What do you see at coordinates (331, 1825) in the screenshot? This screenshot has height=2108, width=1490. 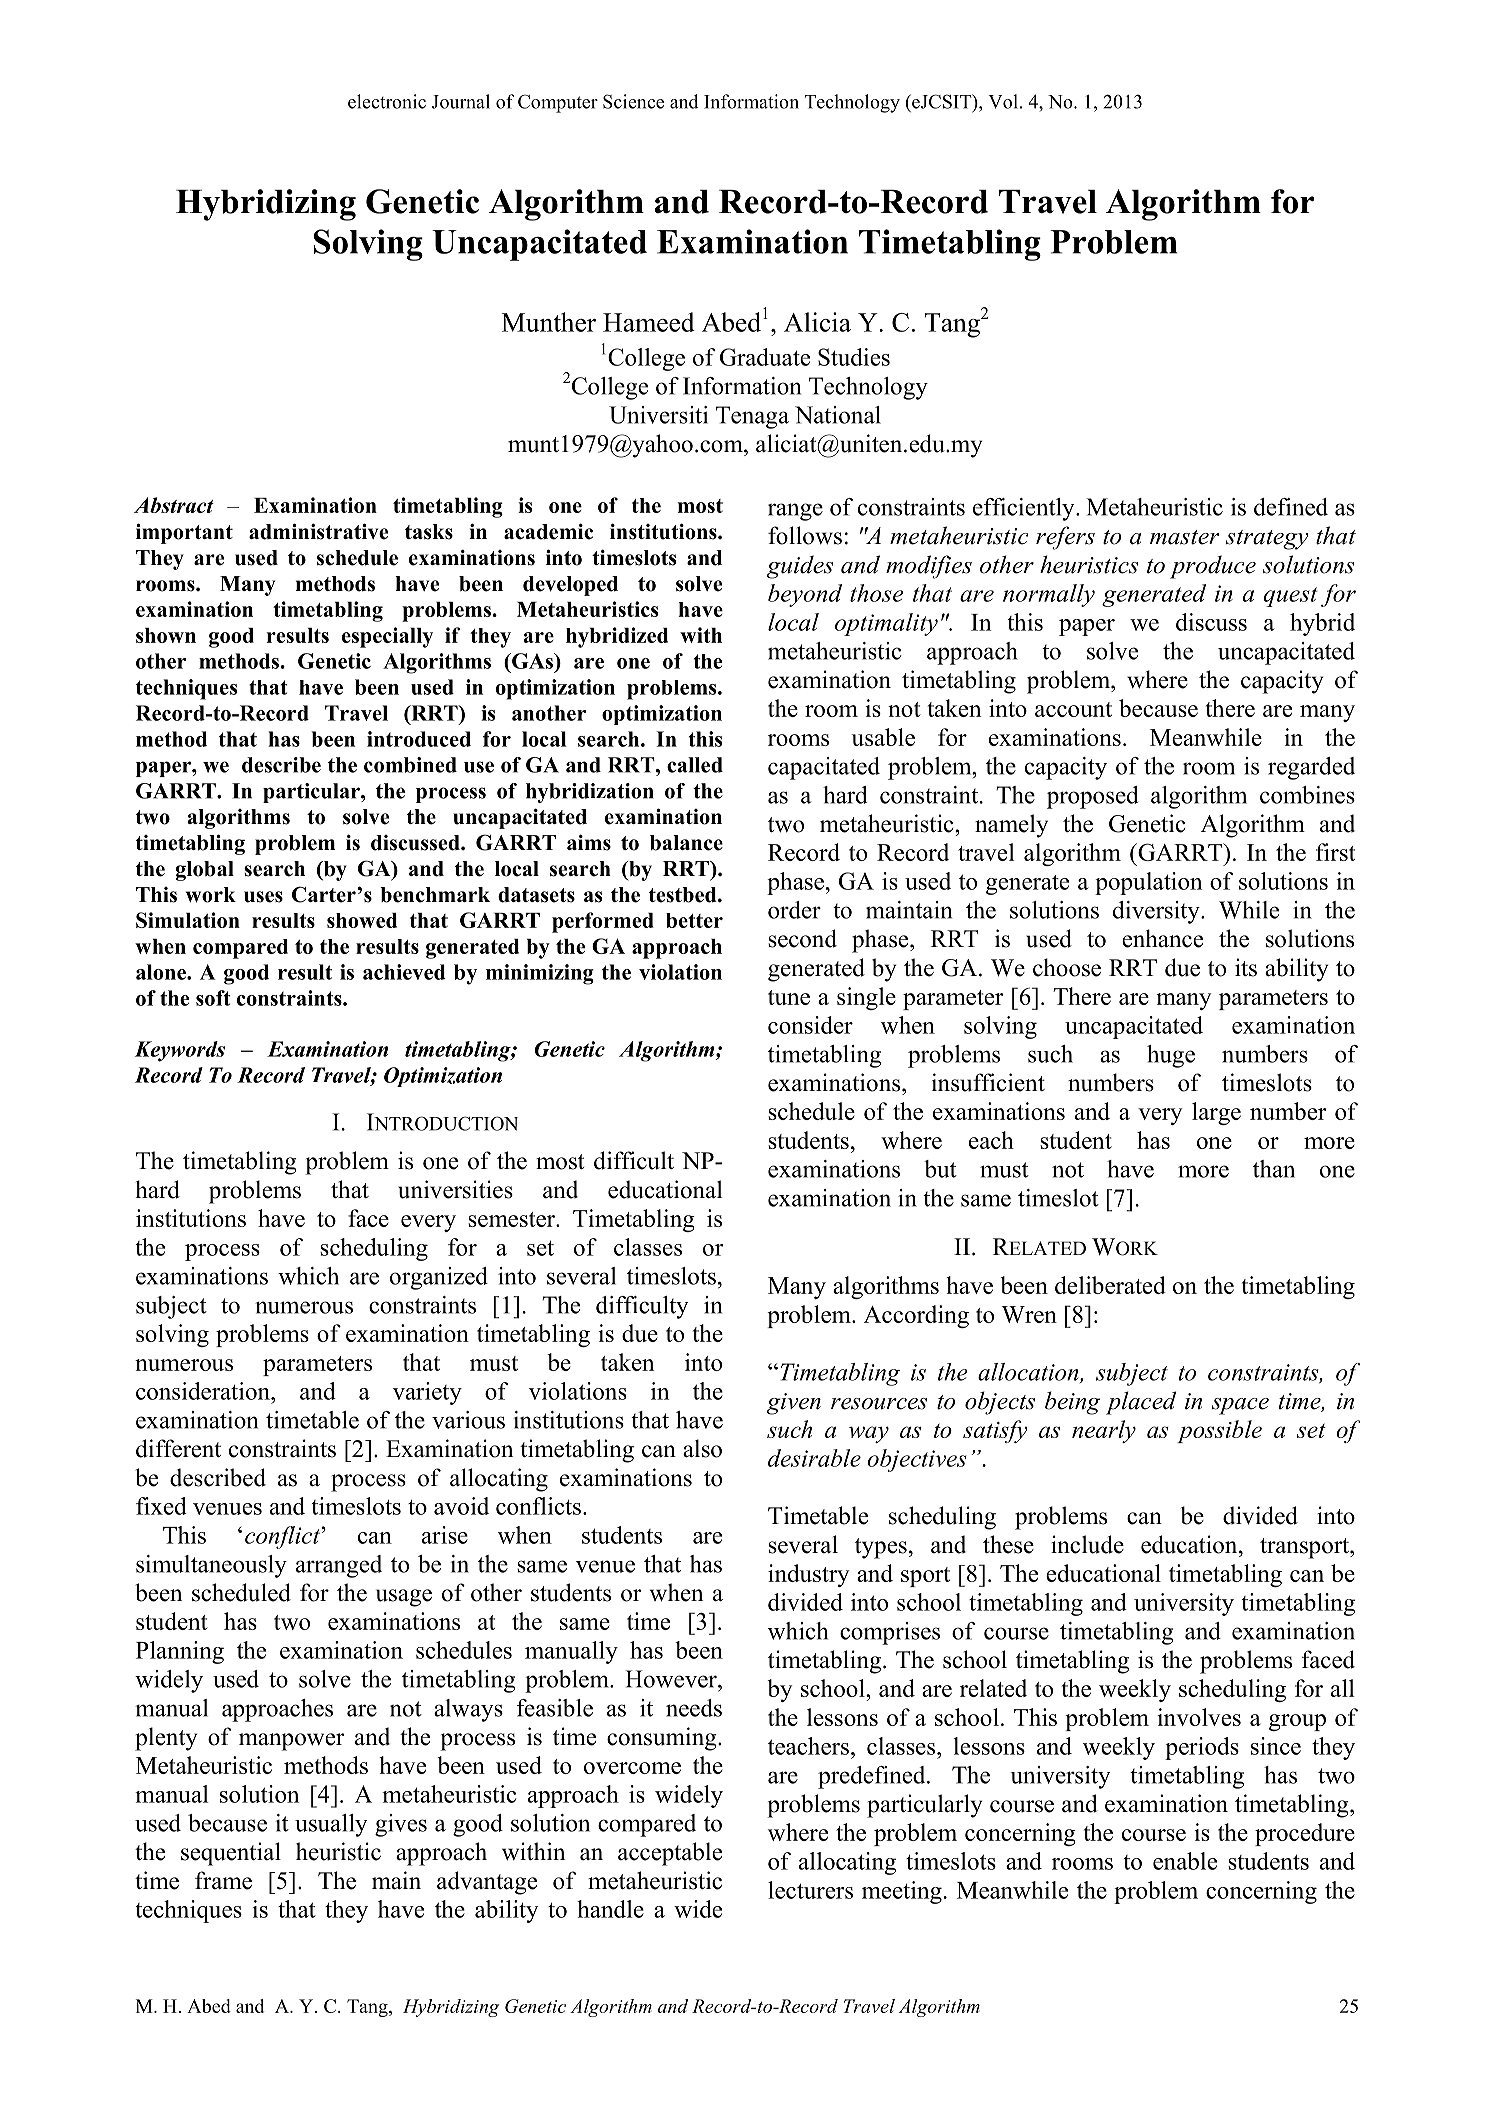 I see `usually` at bounding box center [331, 1825].
